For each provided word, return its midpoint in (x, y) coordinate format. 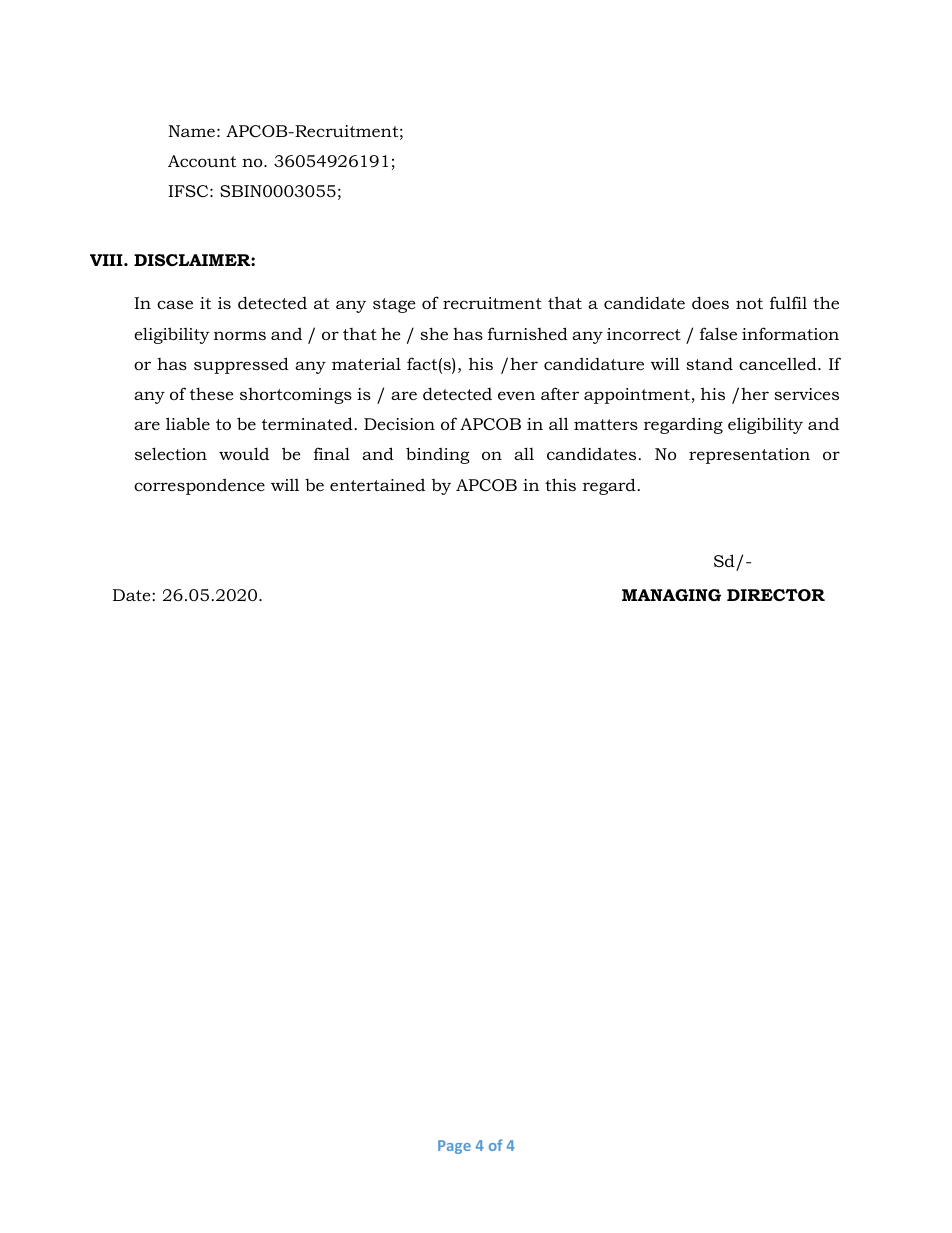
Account (202, 161)
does (710, 302)
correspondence (199, 486)
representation (749, 456)
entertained (377, 484)
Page (454, 1147)
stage (394, 305)
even (516, 395)
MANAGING (671, 595)
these (212, 393)
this (560, 484)
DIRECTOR (776, 595)
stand (709, 363)
